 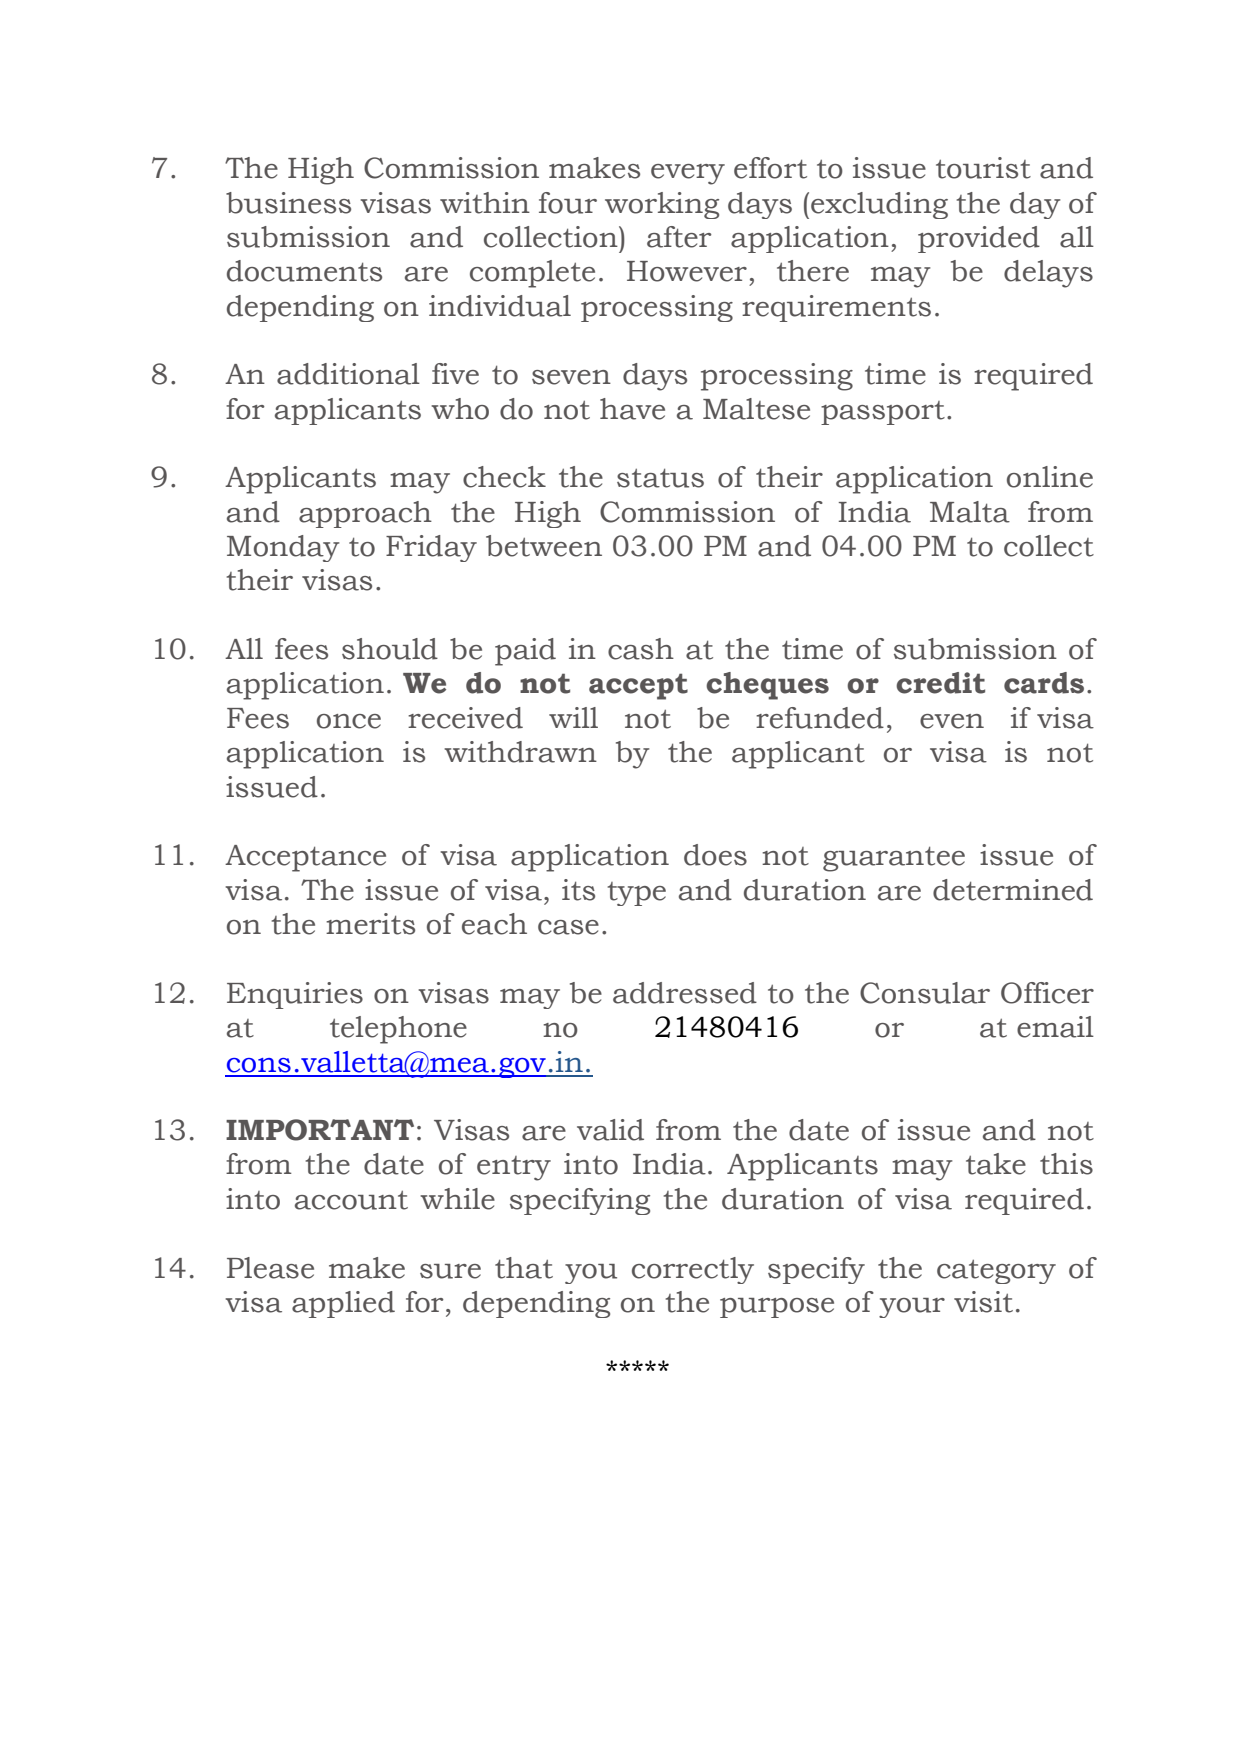 I want to click on correctly, so click(x=693, y=1270).
